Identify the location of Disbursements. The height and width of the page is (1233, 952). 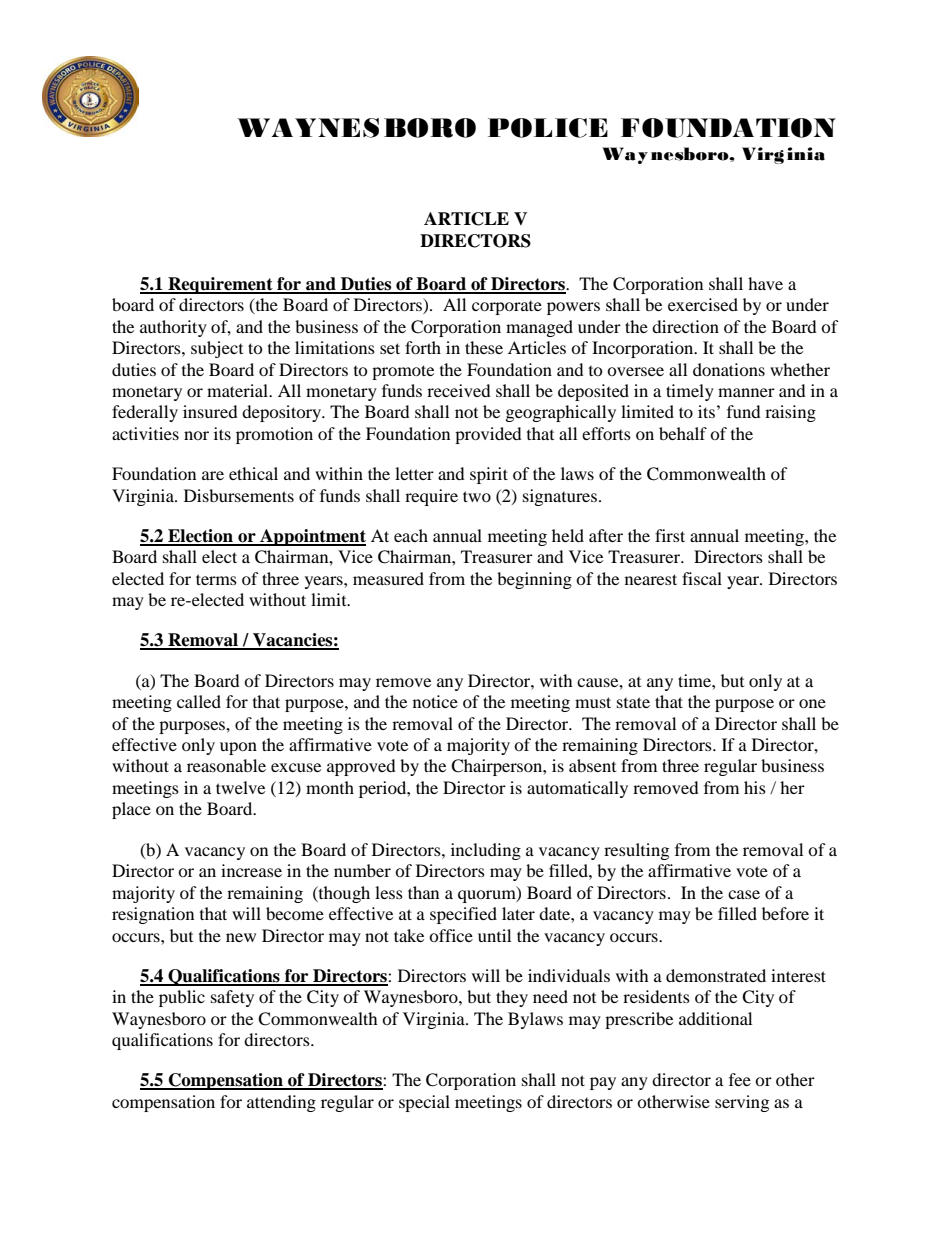
(239, 495).
